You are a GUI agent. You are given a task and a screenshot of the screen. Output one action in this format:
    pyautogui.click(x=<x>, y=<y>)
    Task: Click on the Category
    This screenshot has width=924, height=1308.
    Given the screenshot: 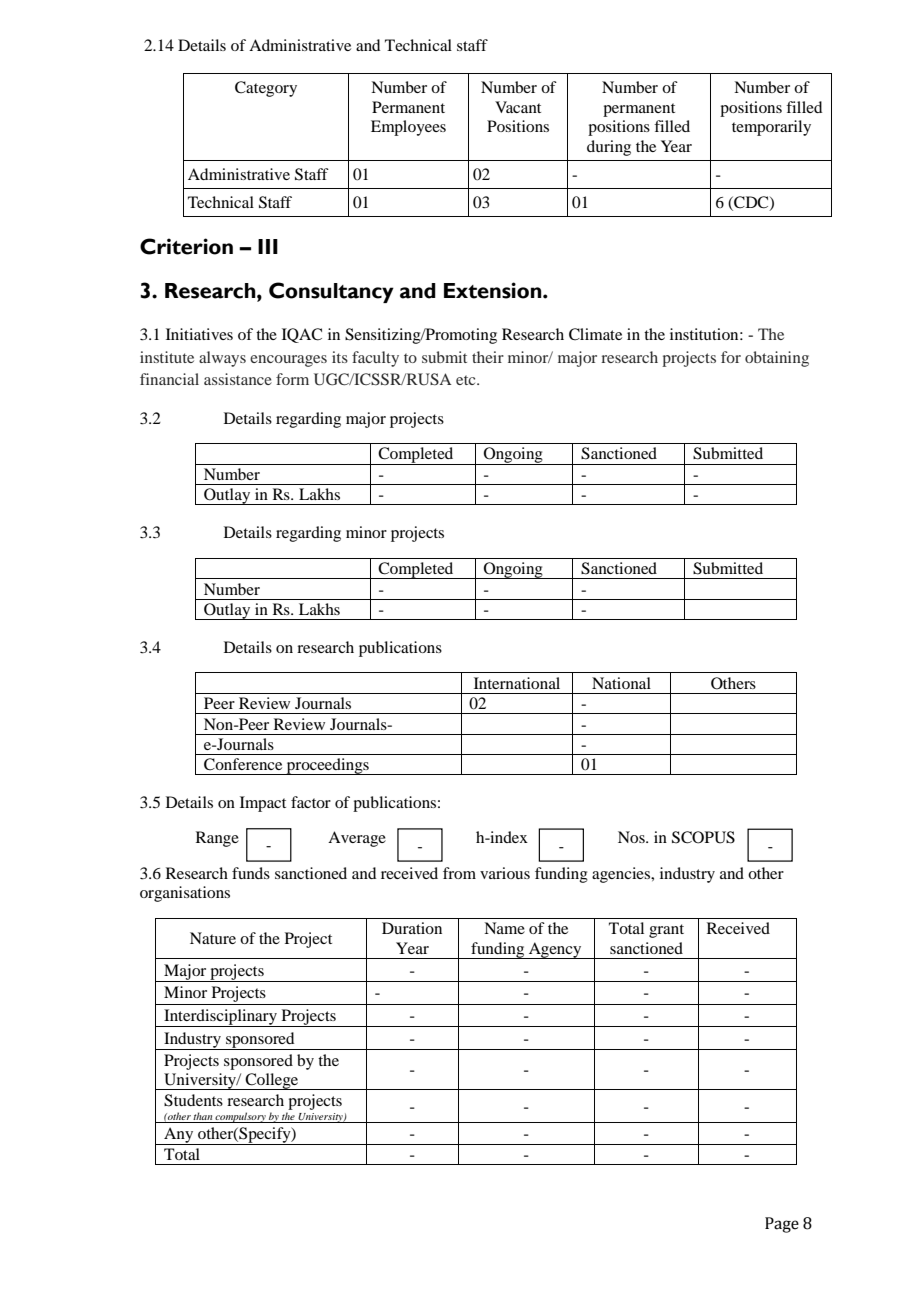 What is the action you would take?
    pyautogui.click(x=266, y=89)
